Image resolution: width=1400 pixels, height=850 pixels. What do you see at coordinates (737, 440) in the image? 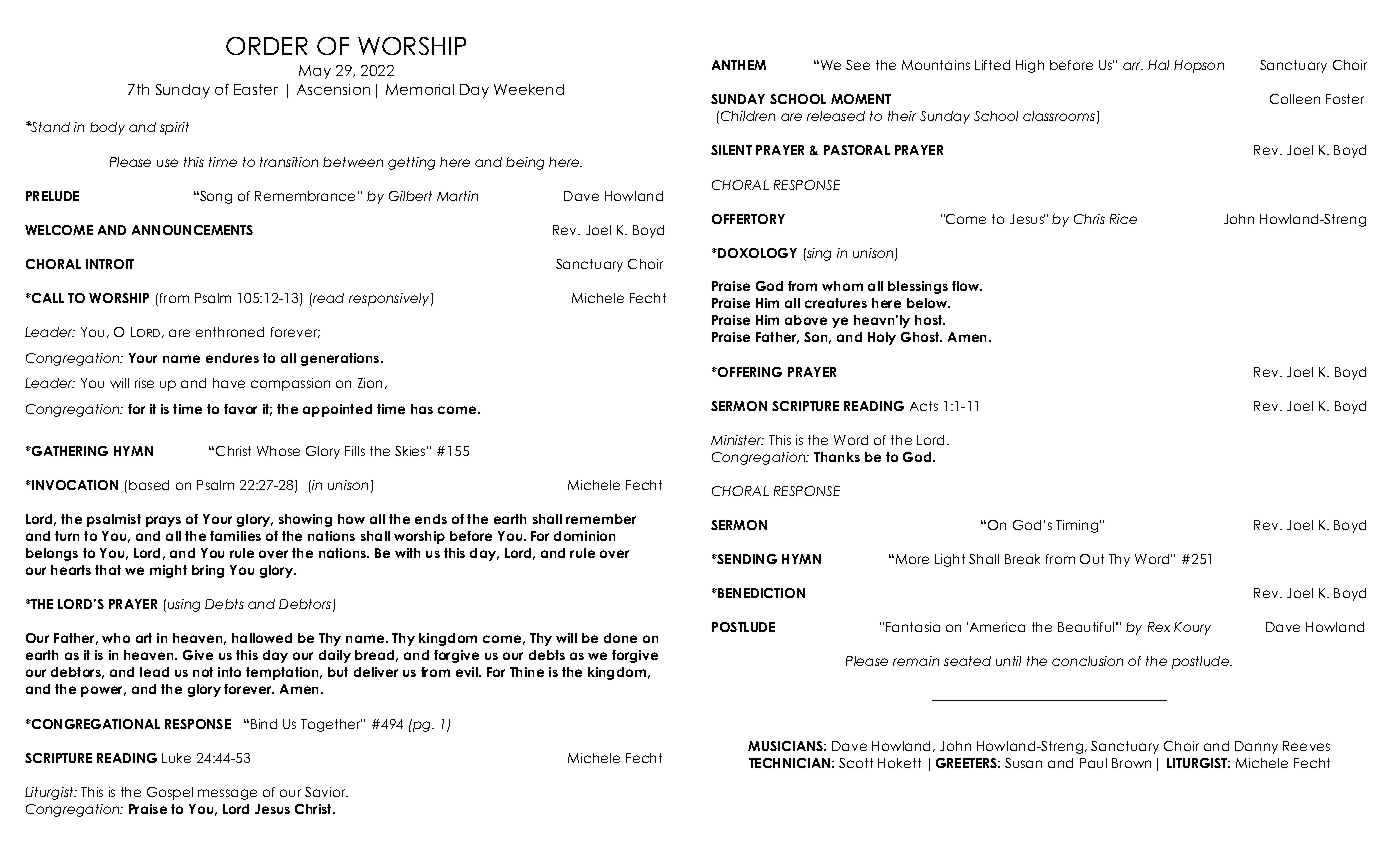
I see `Minister` at bounding box center [737, 440].
